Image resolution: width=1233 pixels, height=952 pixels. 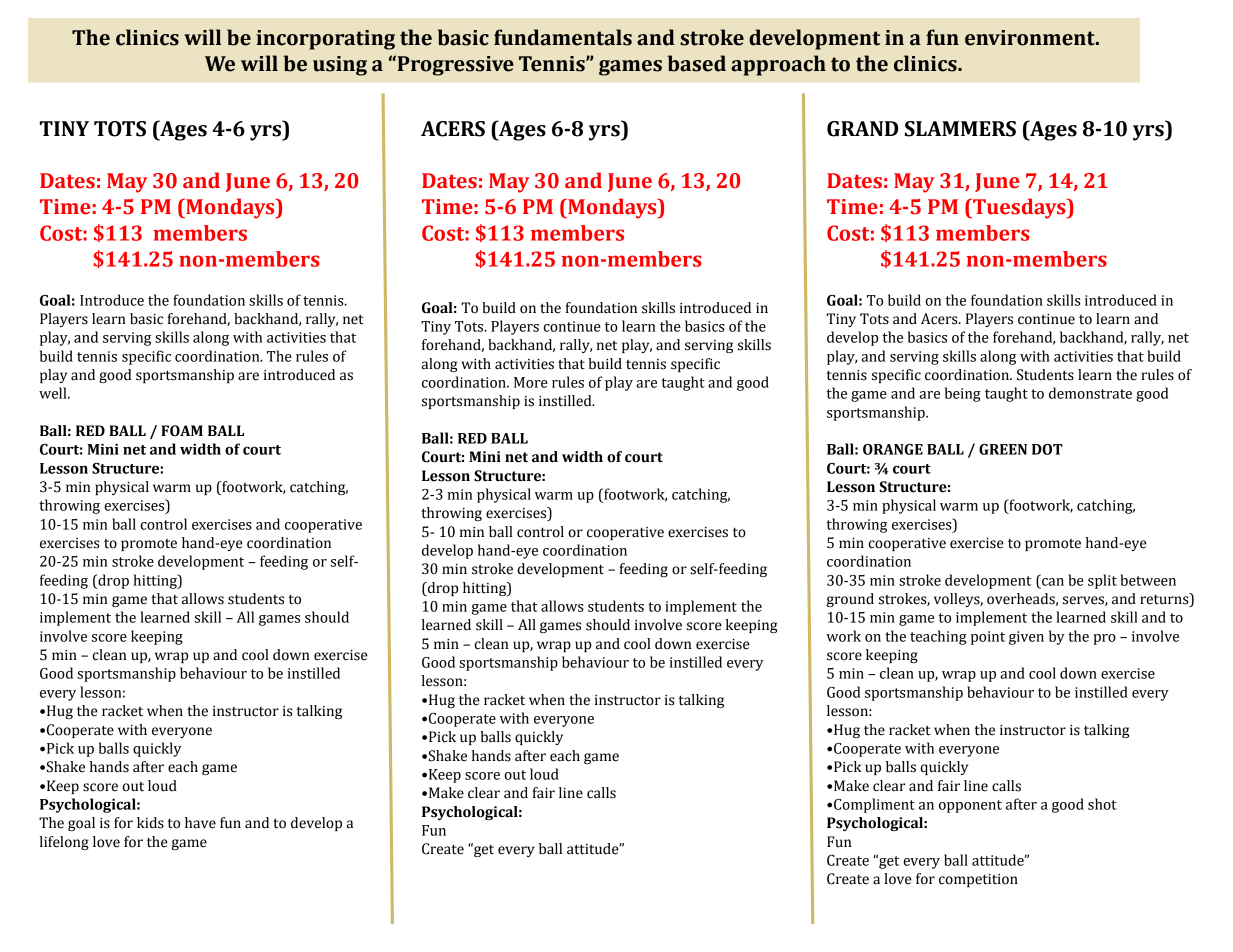 I want to click on FOAM, so click(x=182, y=431).
